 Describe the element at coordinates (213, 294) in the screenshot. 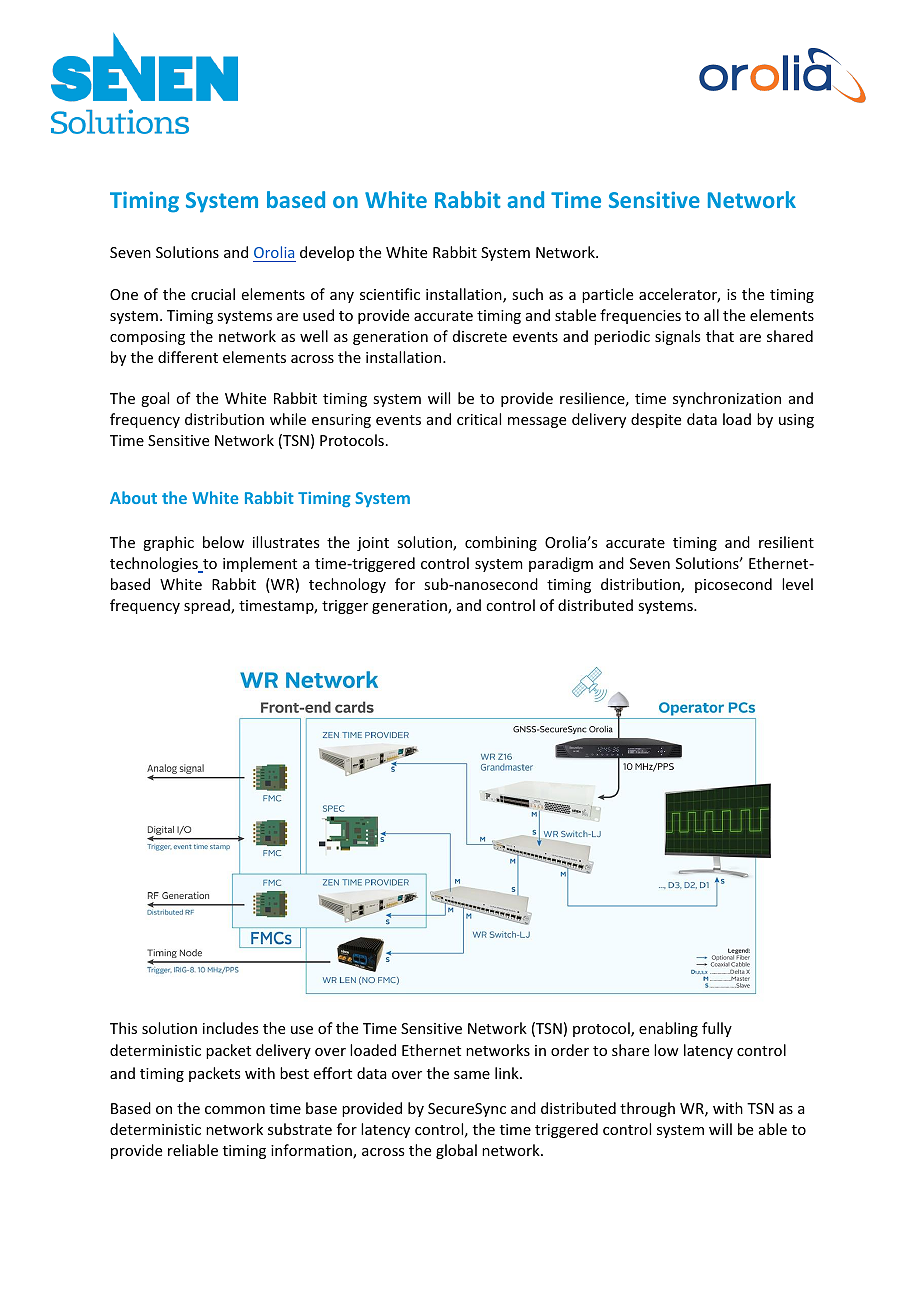

I see `crucial` at that location.
